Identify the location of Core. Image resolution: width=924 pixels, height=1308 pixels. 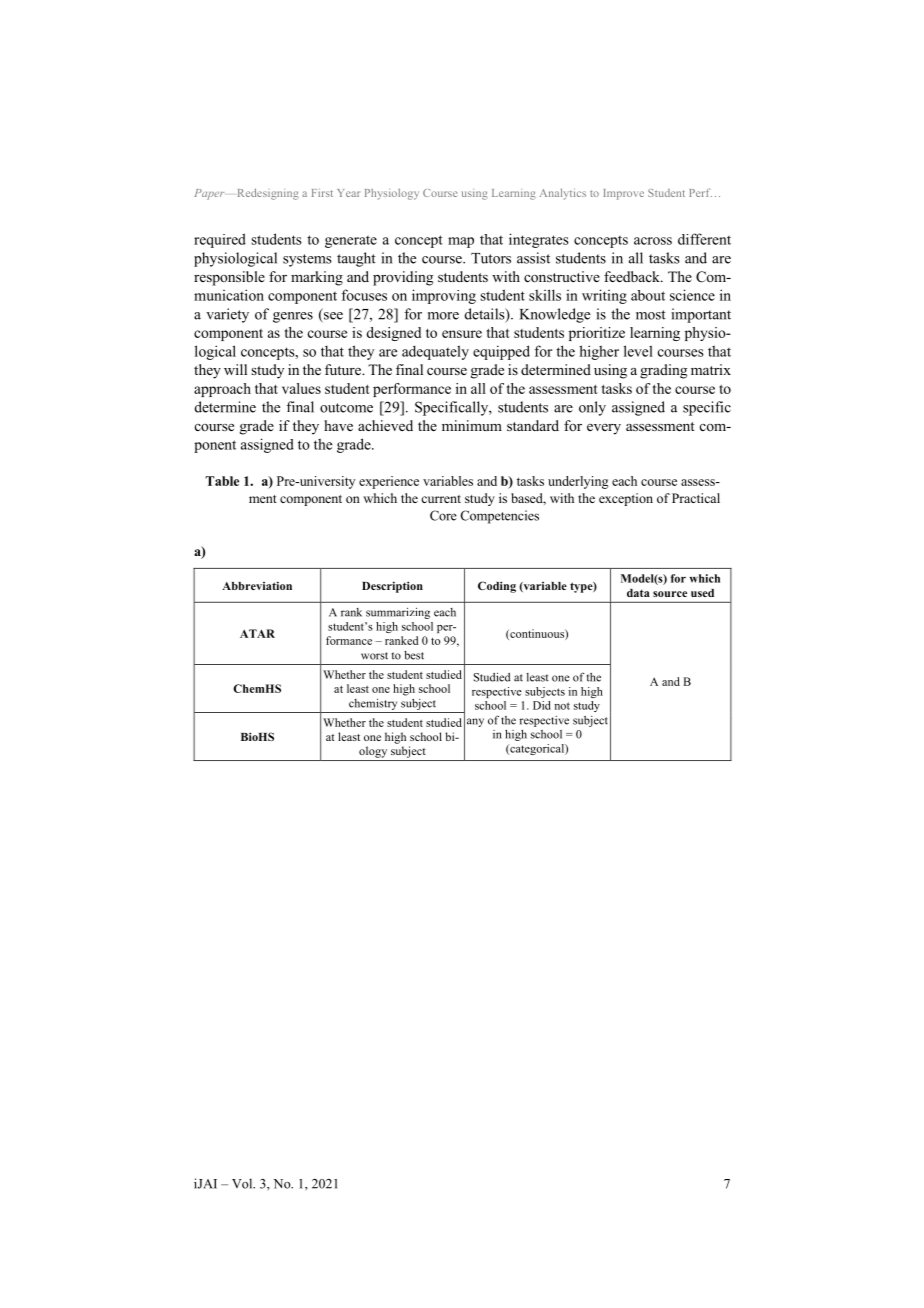
(443, 515).
